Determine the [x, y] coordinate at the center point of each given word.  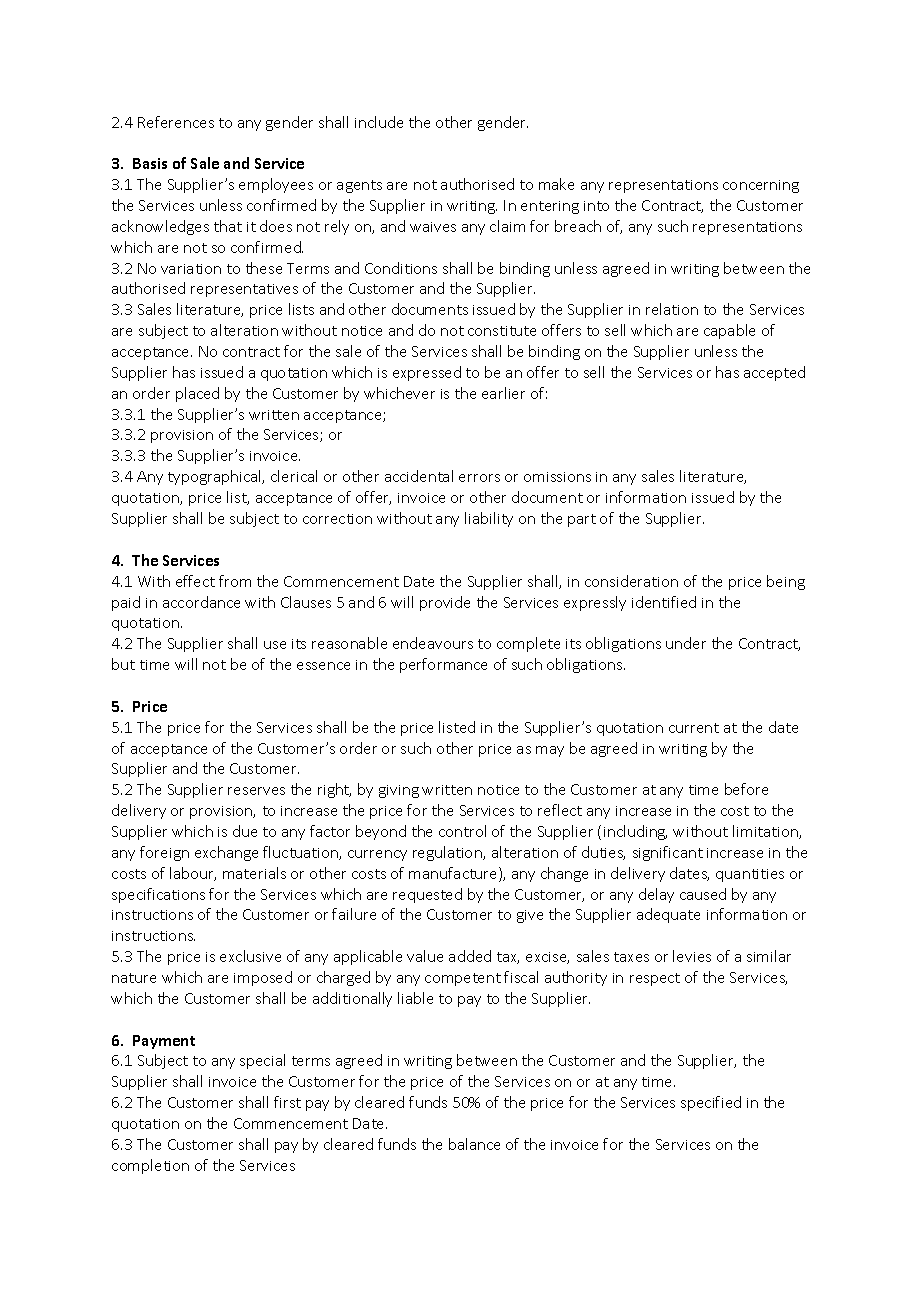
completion [150, 1166]
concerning [761, 186]
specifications [158, 895]
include [379, 122]
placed [197, 394]
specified [711, 1103]
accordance [201, 602]
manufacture [454, 874]
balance [474, 1144]
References [176, 122]
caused [703, 894]
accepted [774, 373]
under [686, 643]
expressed [427, 373]
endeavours [433, 643]
